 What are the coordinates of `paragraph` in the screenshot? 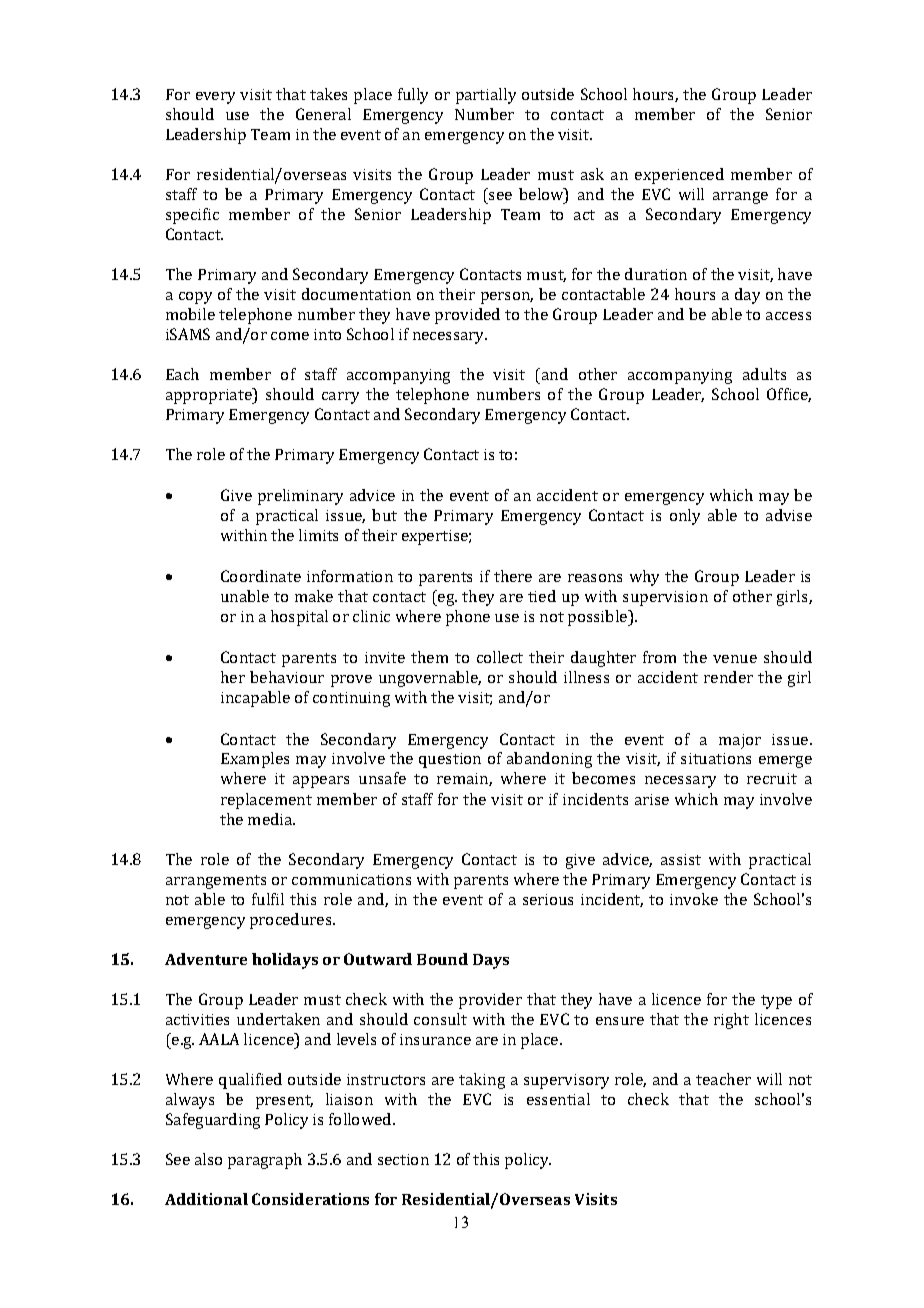 It's located at (265, 1161).
